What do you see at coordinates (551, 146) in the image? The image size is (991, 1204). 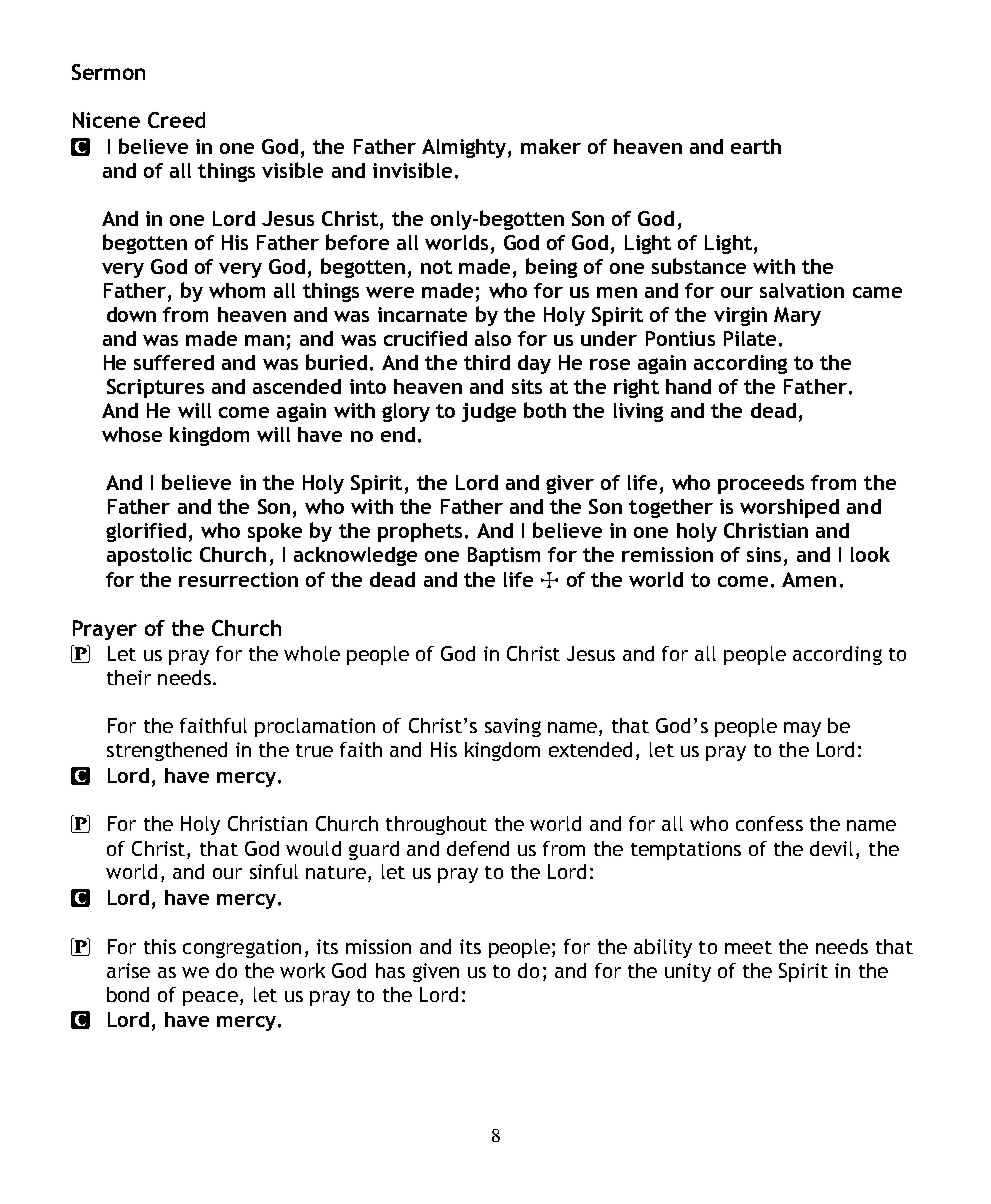 I see `maker` at bounding box center [551, 146].
